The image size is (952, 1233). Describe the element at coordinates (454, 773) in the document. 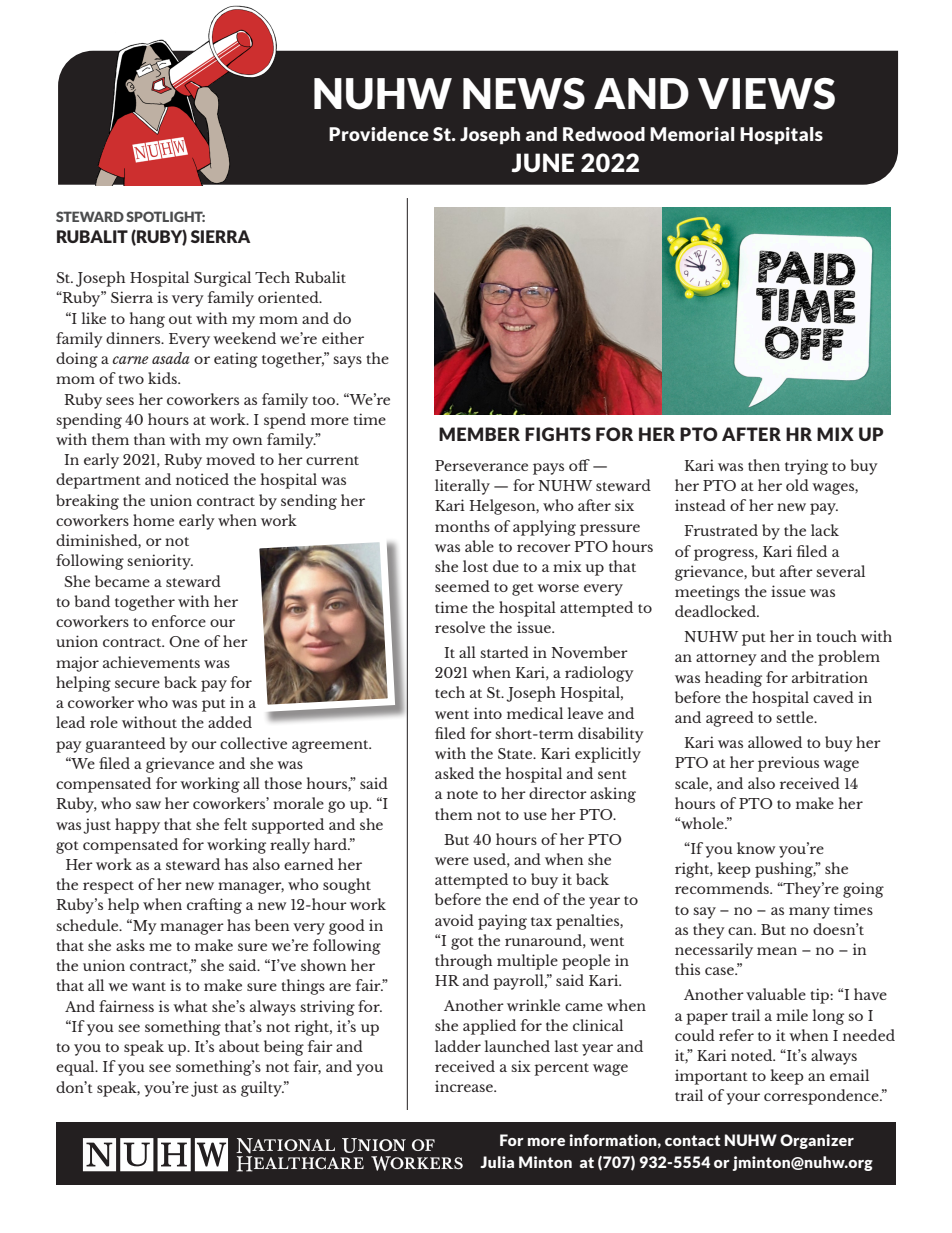

I see `asked` at that location.
